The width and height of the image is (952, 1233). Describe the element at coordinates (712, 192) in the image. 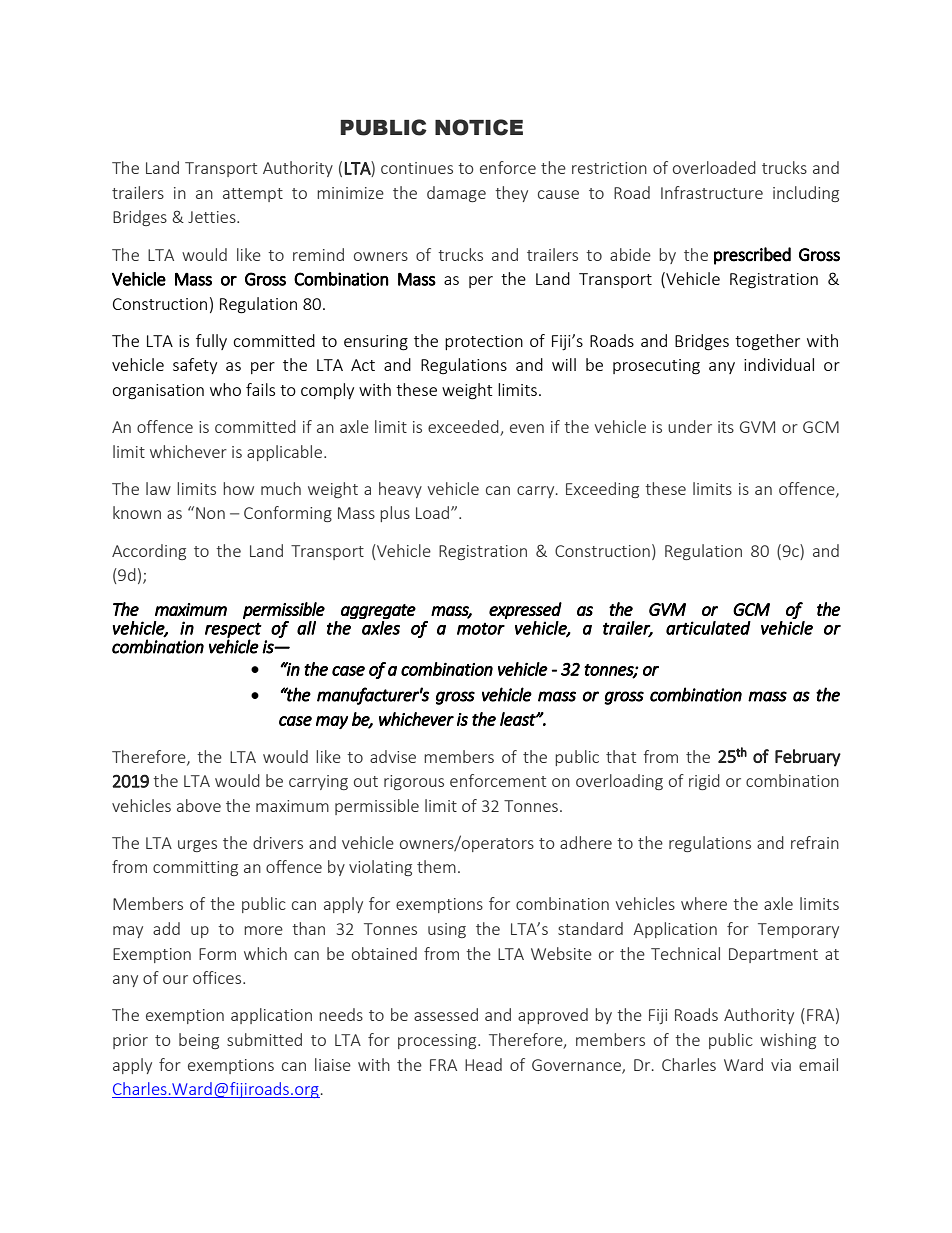

I see `Infrastructure` at that location.
